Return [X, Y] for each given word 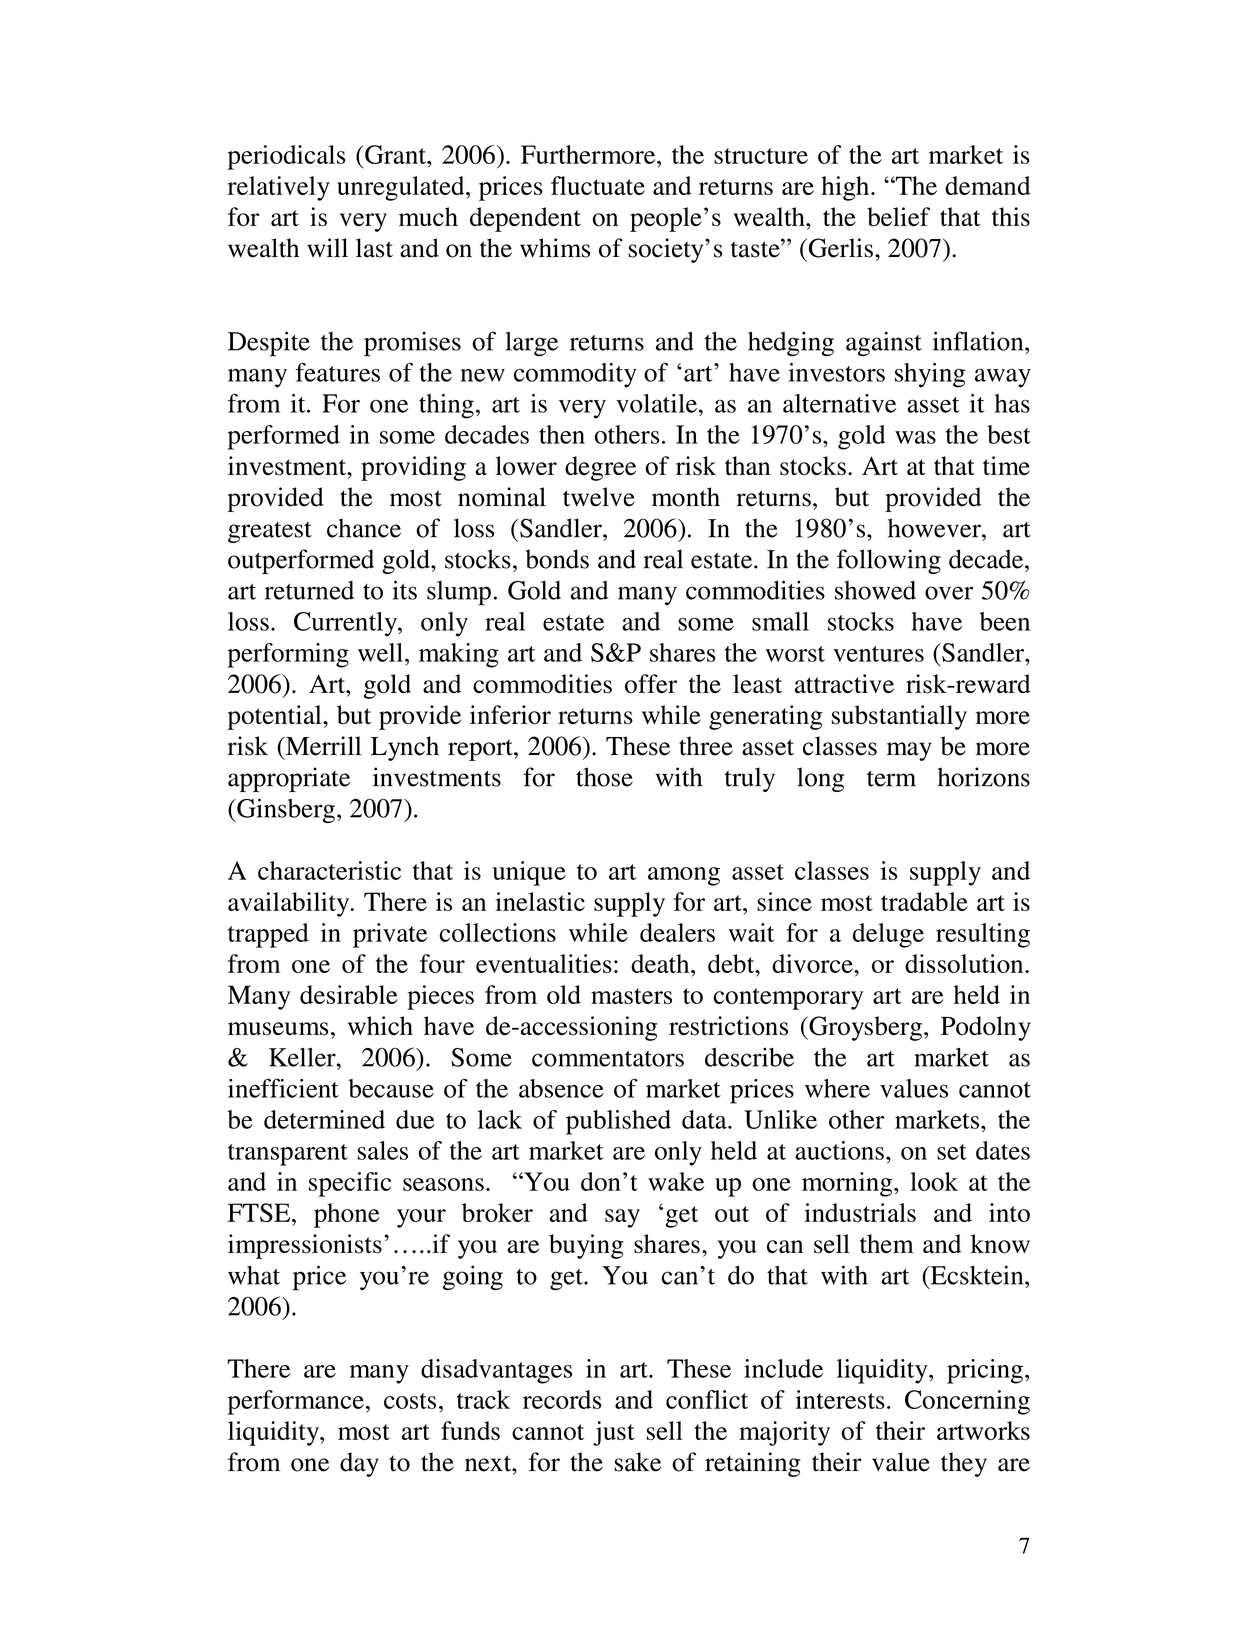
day [359, 1464]
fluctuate [598, 185]
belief [898, 217]
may [909, 751]
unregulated [402, 188]
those [604, 777]
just [614, 1433]
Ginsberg [285, 810]
